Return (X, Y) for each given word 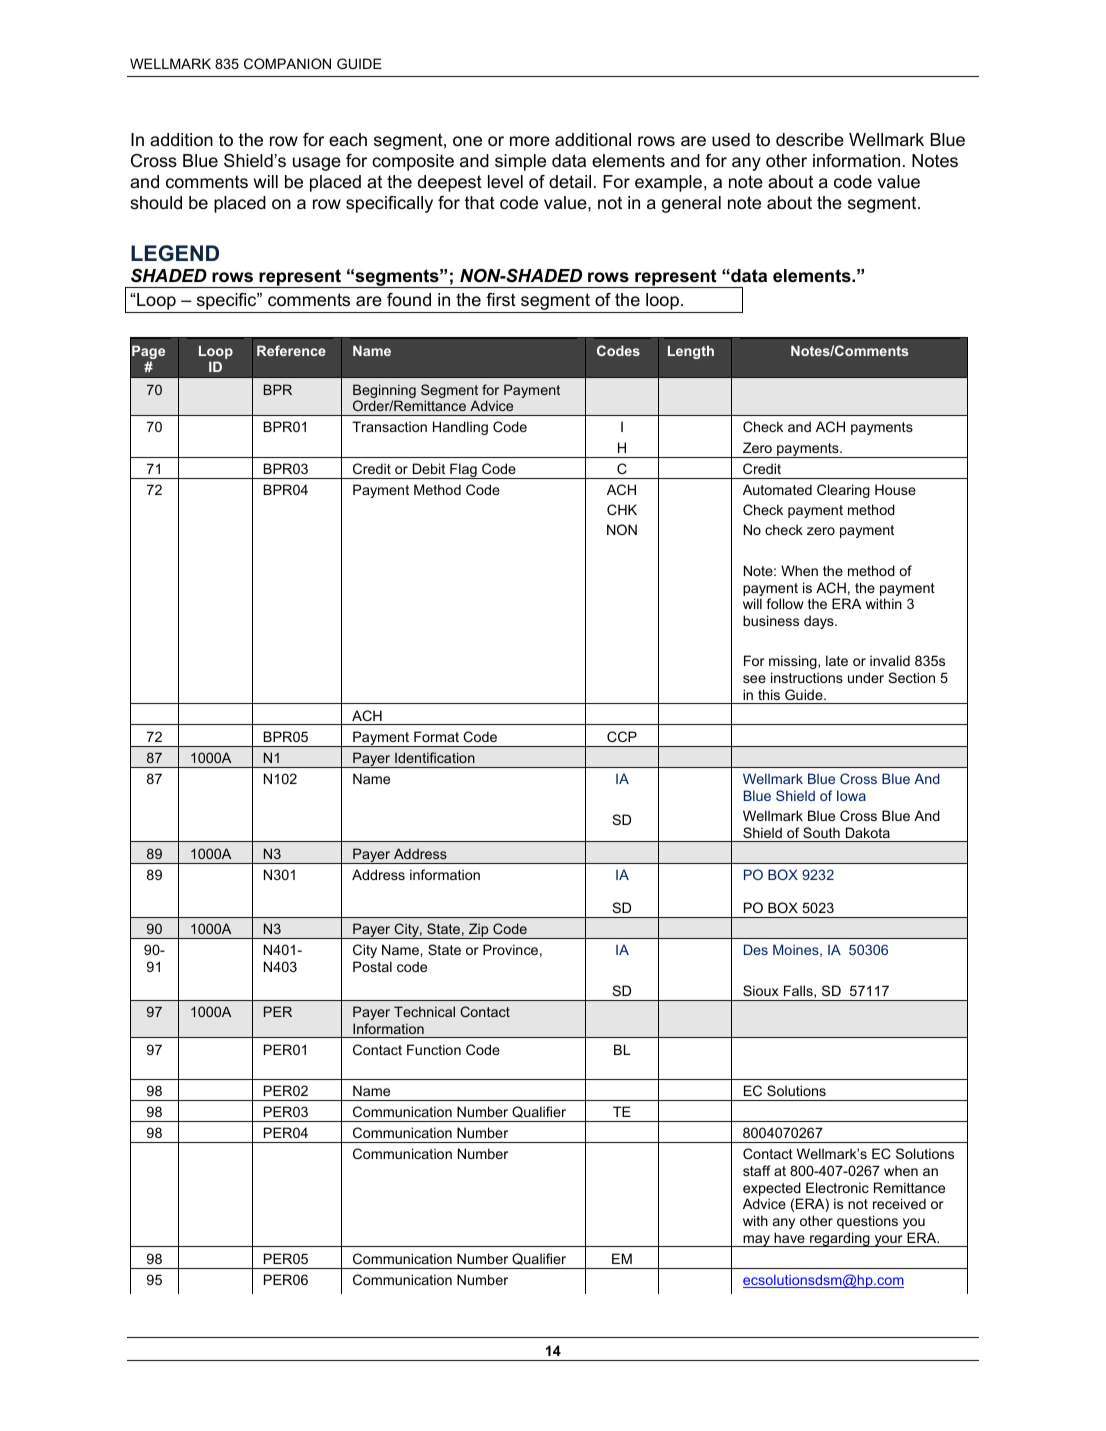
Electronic (837, 1187)
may (756, 1241)
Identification (435, 757)
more (530, 141)
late (837, 660)
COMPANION (287, 63)
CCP (622, 736)
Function (434, 1049)
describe (810, 140)
